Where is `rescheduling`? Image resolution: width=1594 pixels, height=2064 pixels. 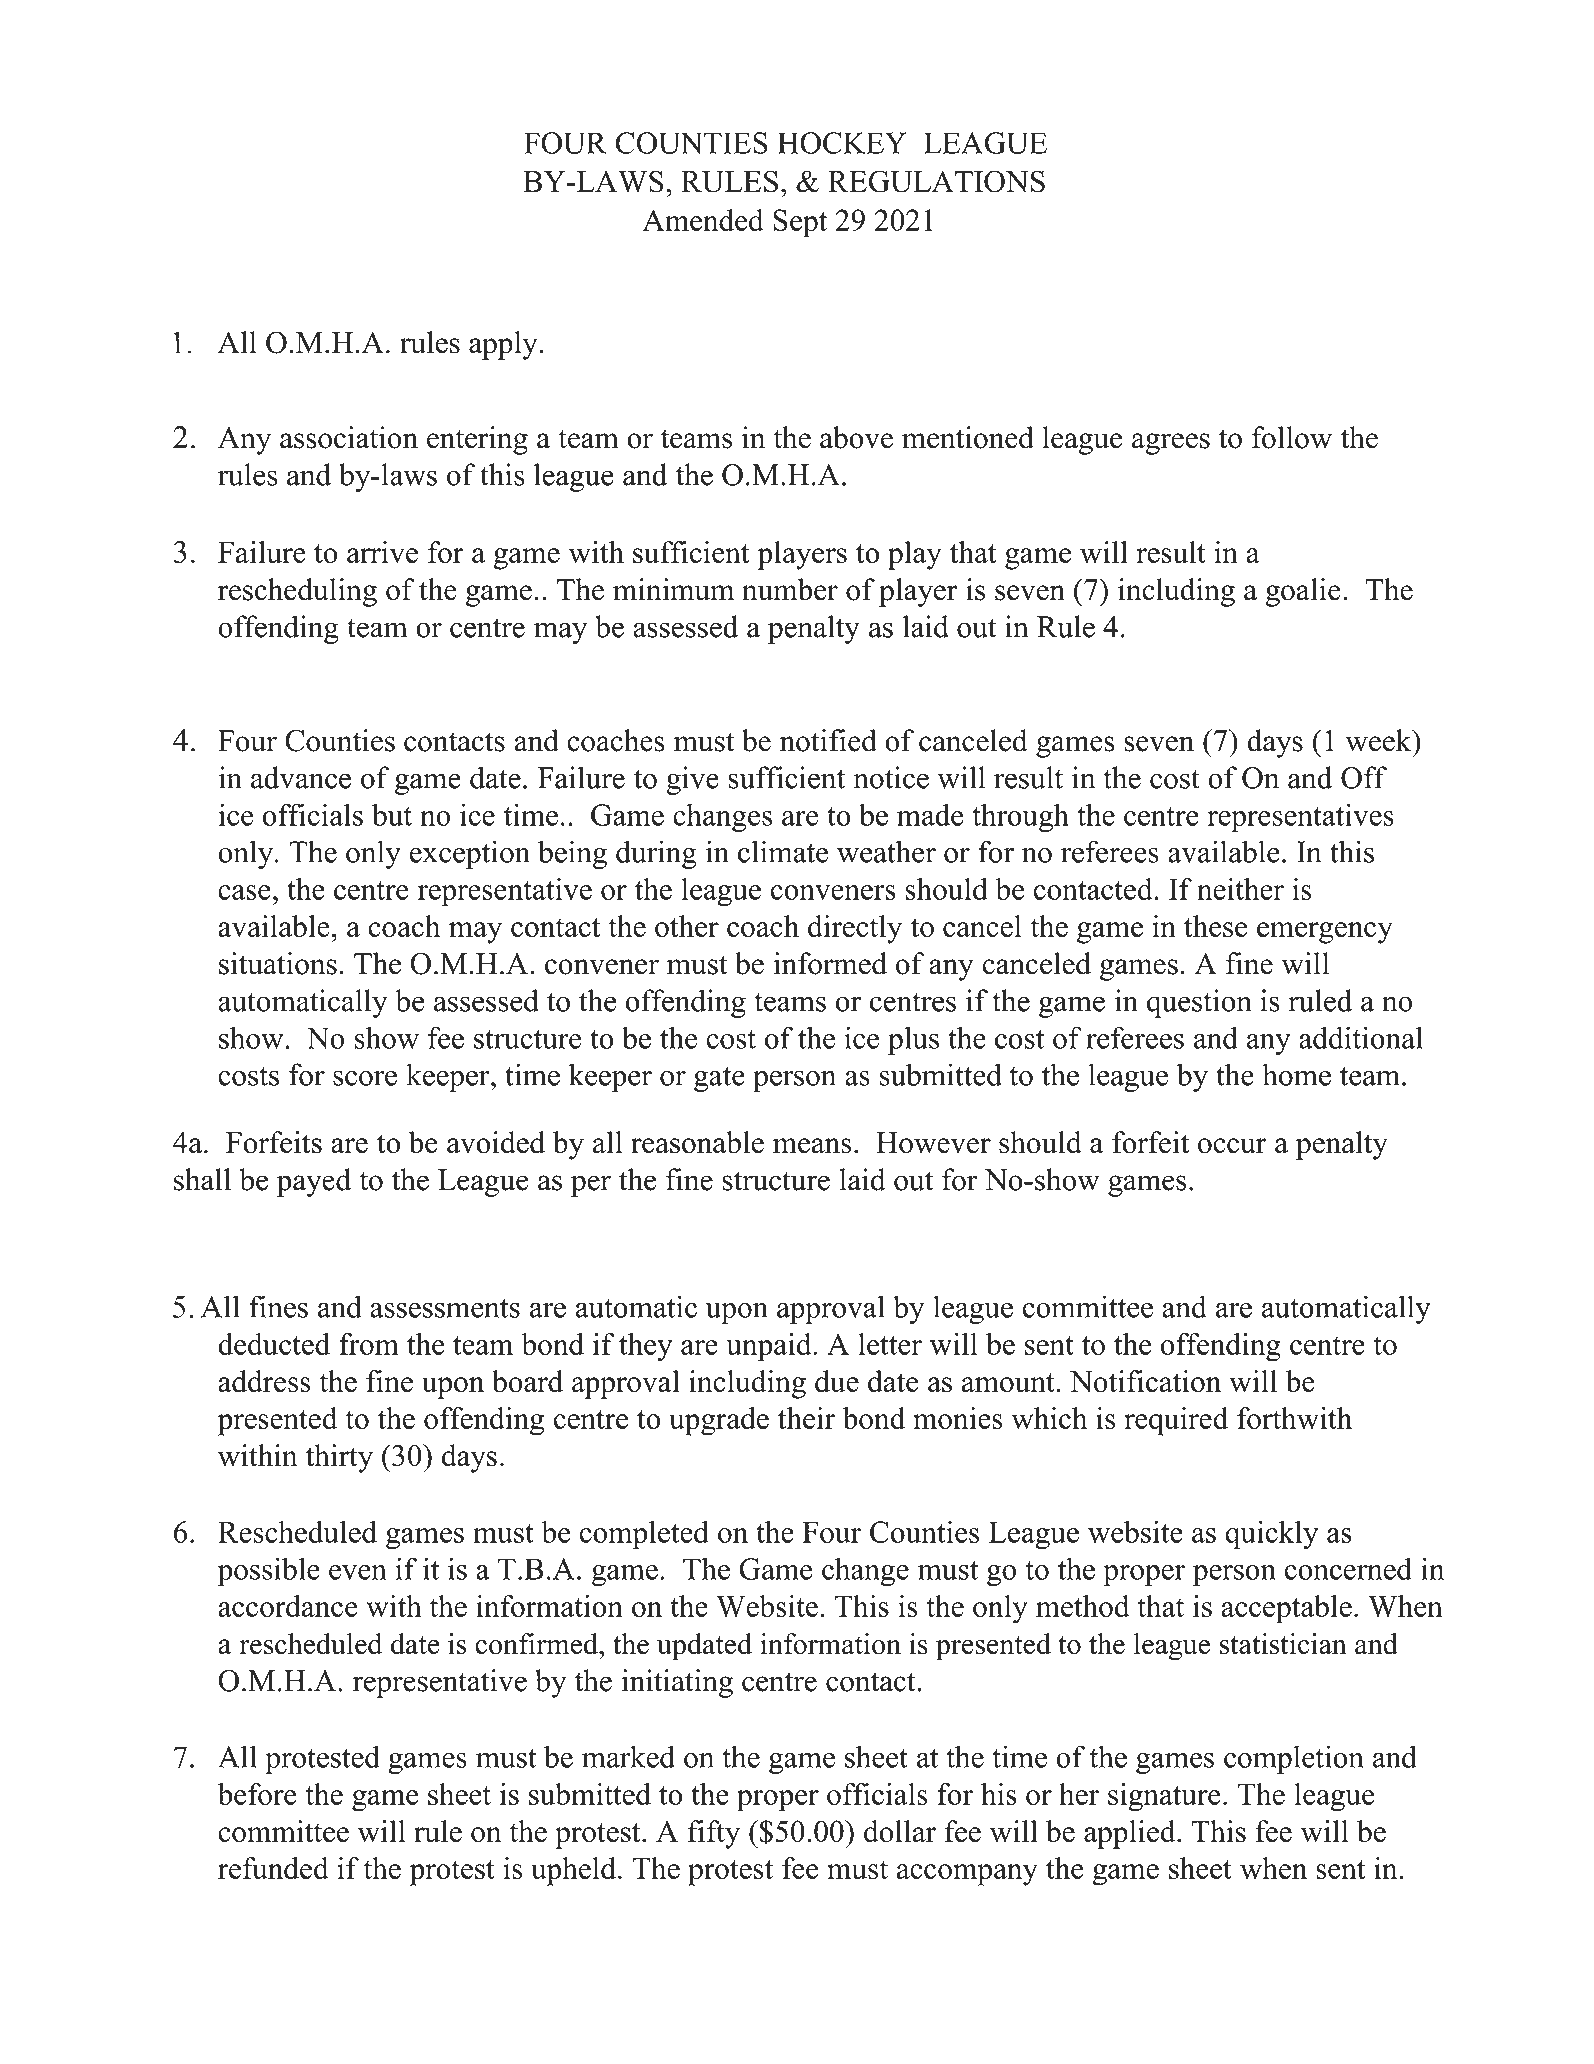 rescheduling is located at coordinates (297, 592).
